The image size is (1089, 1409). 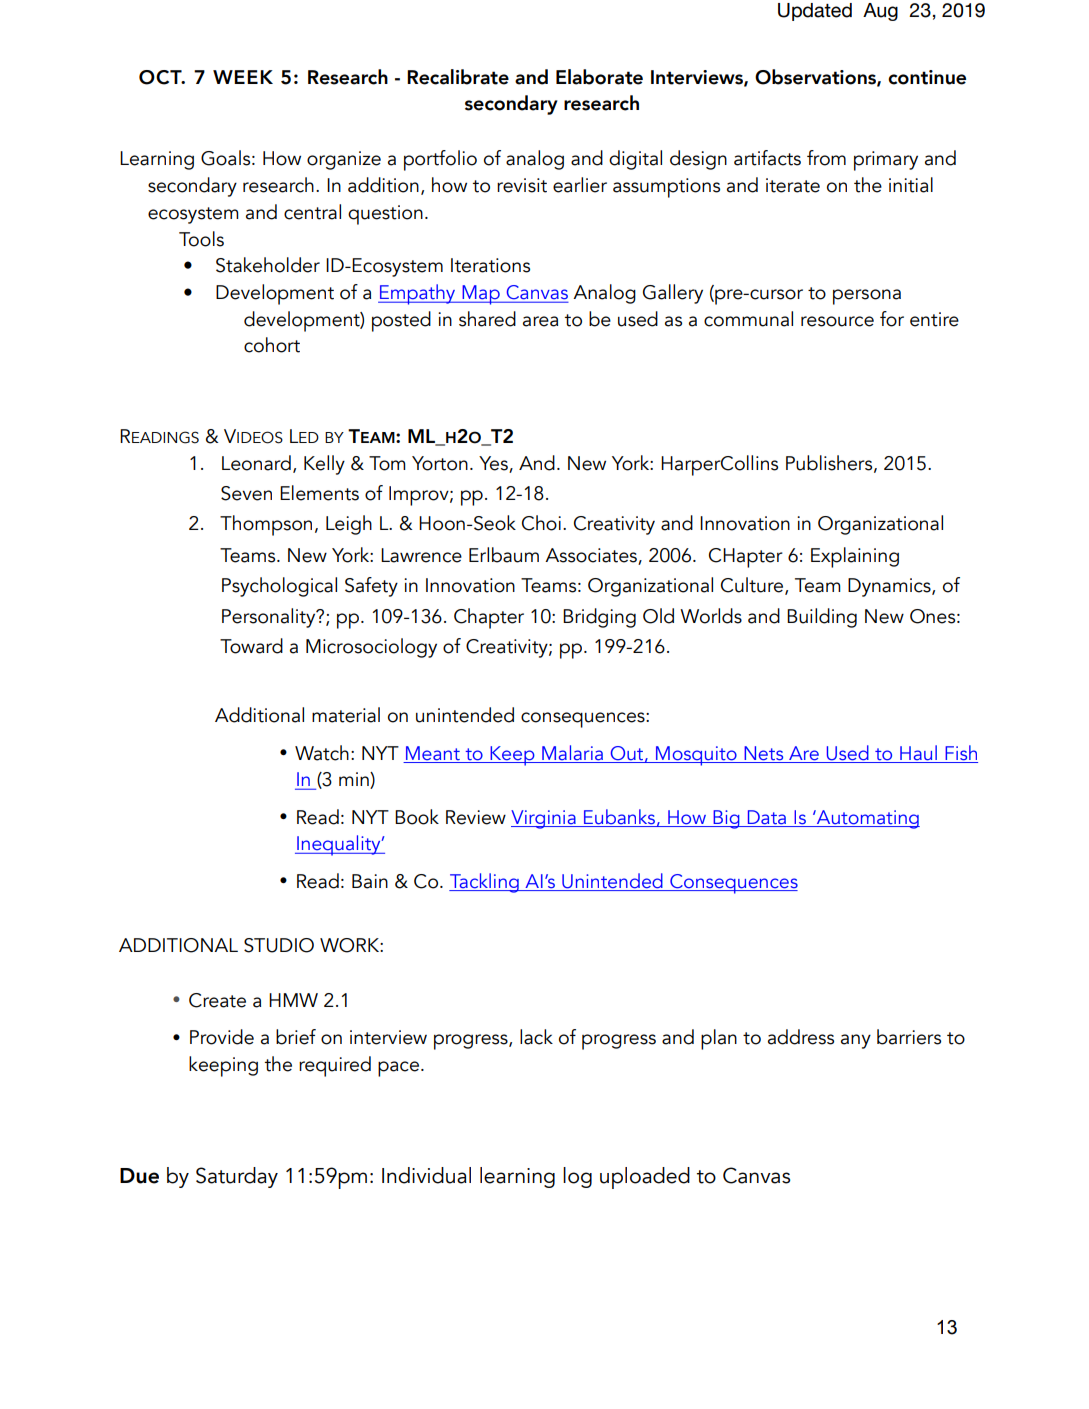 I want to click on Tackling, so click(x=485, y=883).
